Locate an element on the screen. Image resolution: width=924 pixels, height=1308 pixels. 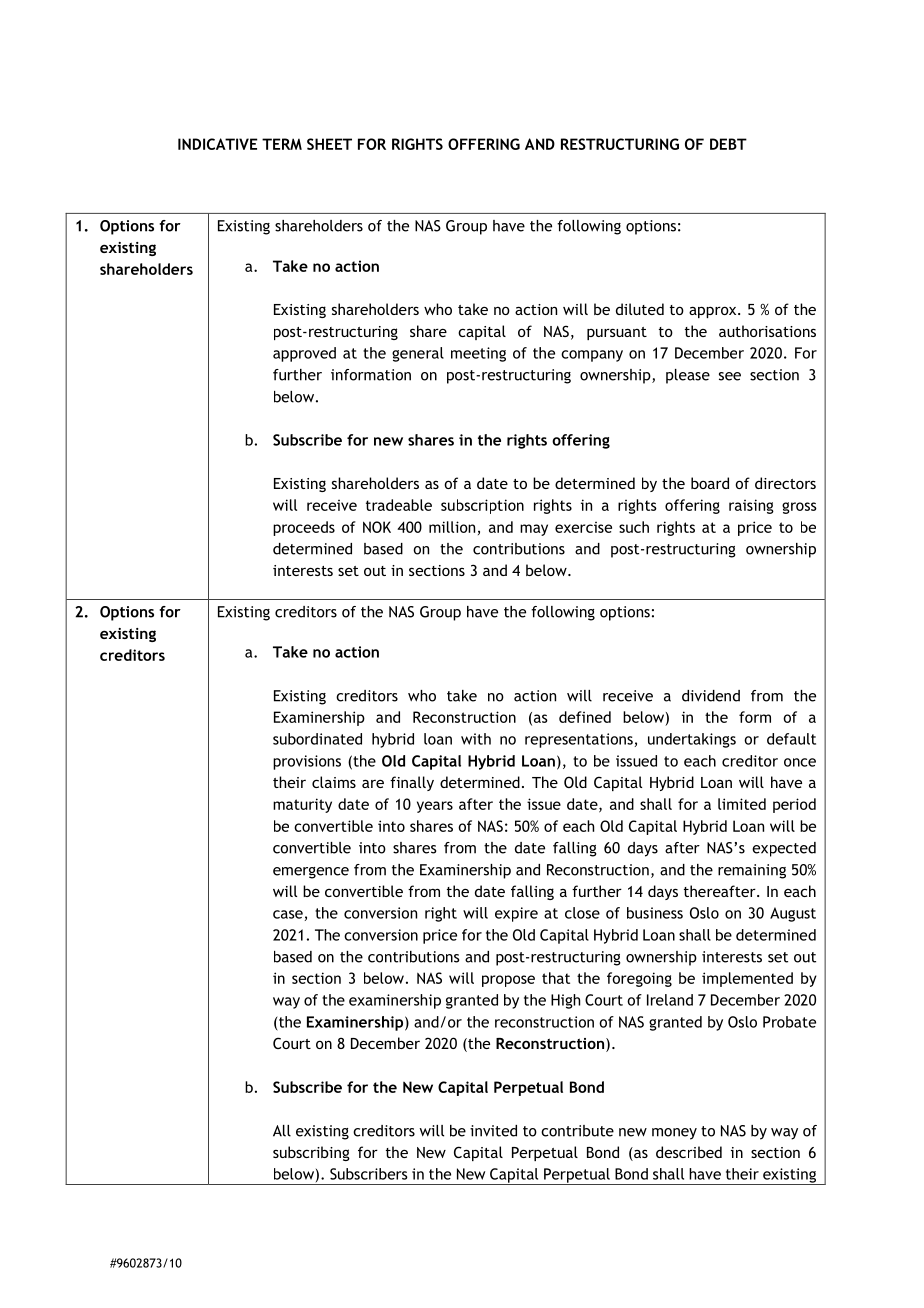
limited is located at coordinates (742, 804).
